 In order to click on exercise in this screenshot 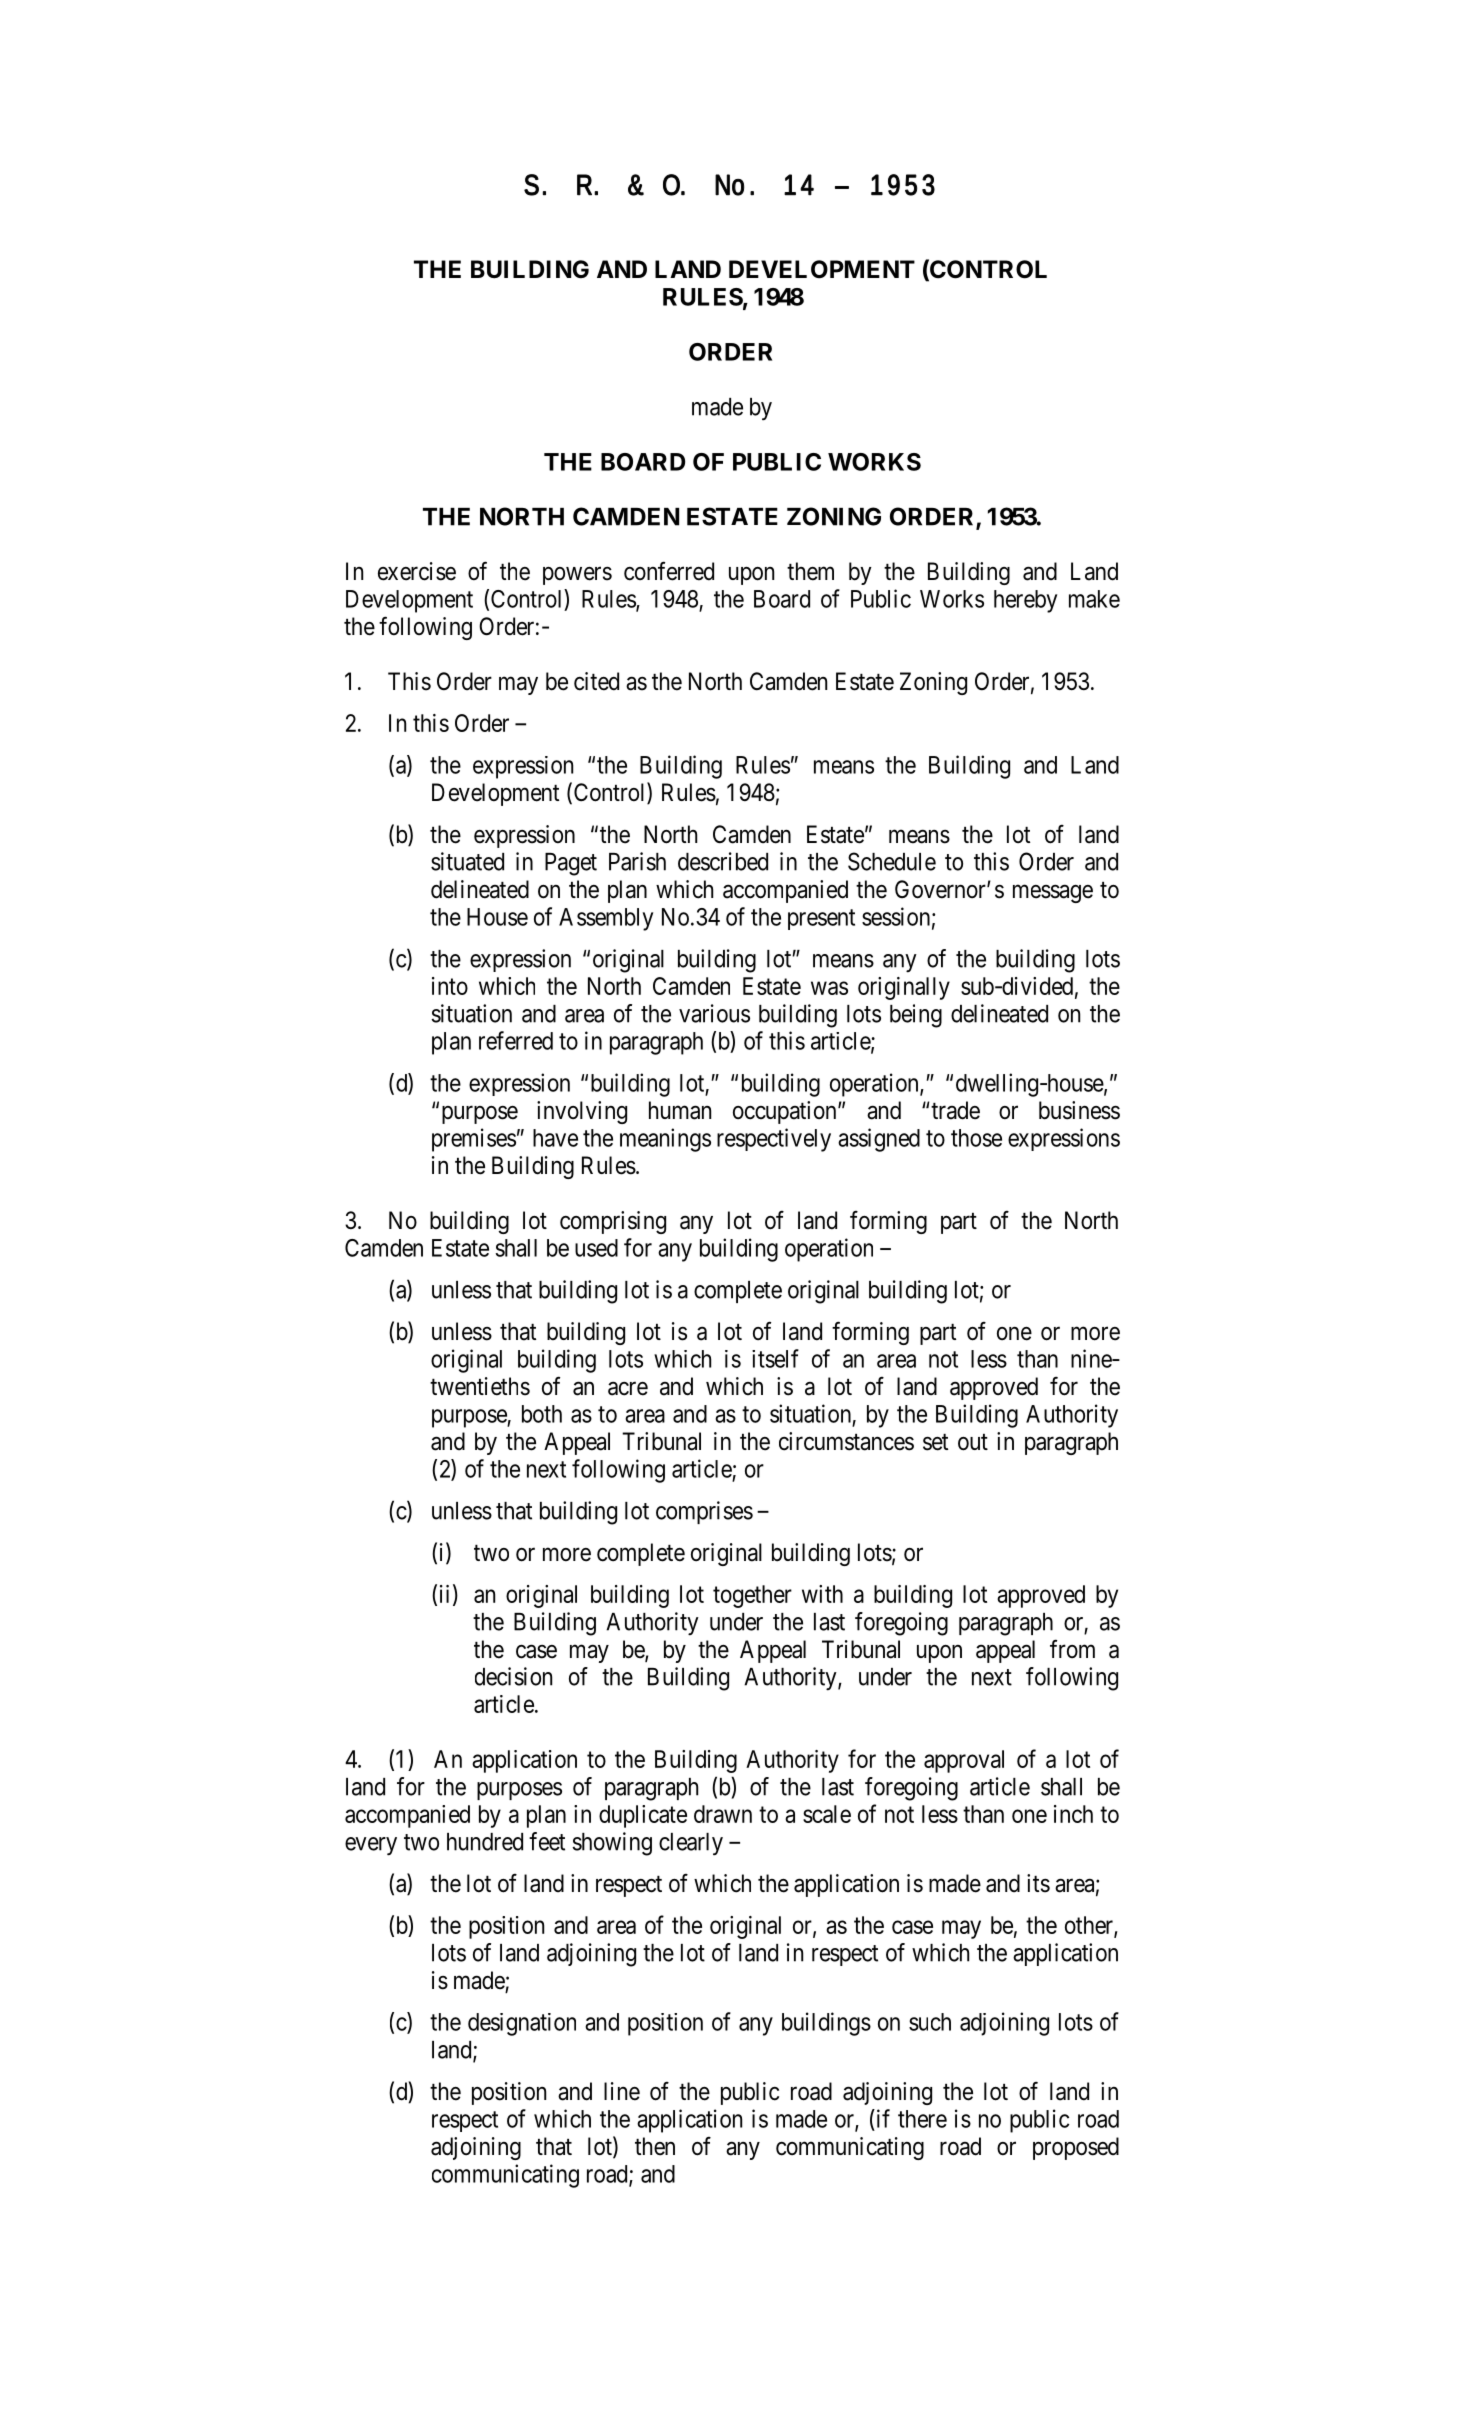, I will do `click(417, 571)`.
